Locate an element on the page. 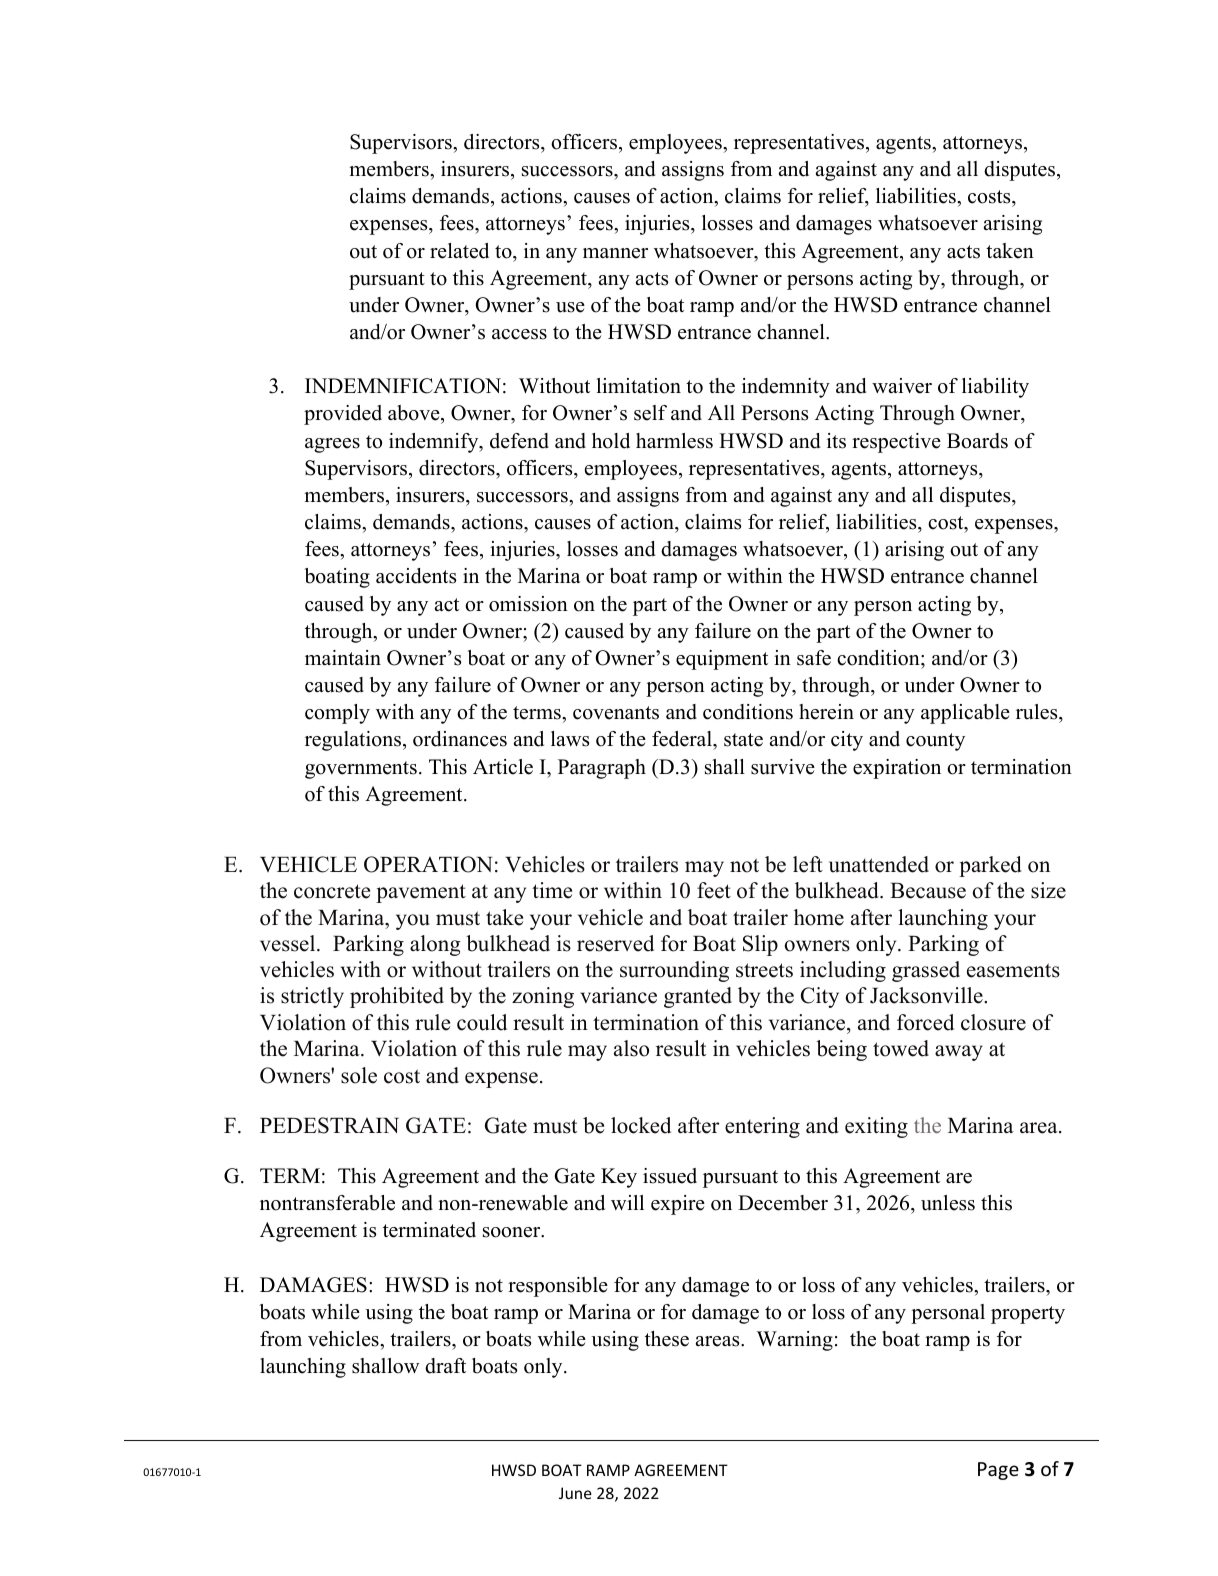 The height and width of the page is (1576, 1218). parked is located at coordinates (990, 866).
